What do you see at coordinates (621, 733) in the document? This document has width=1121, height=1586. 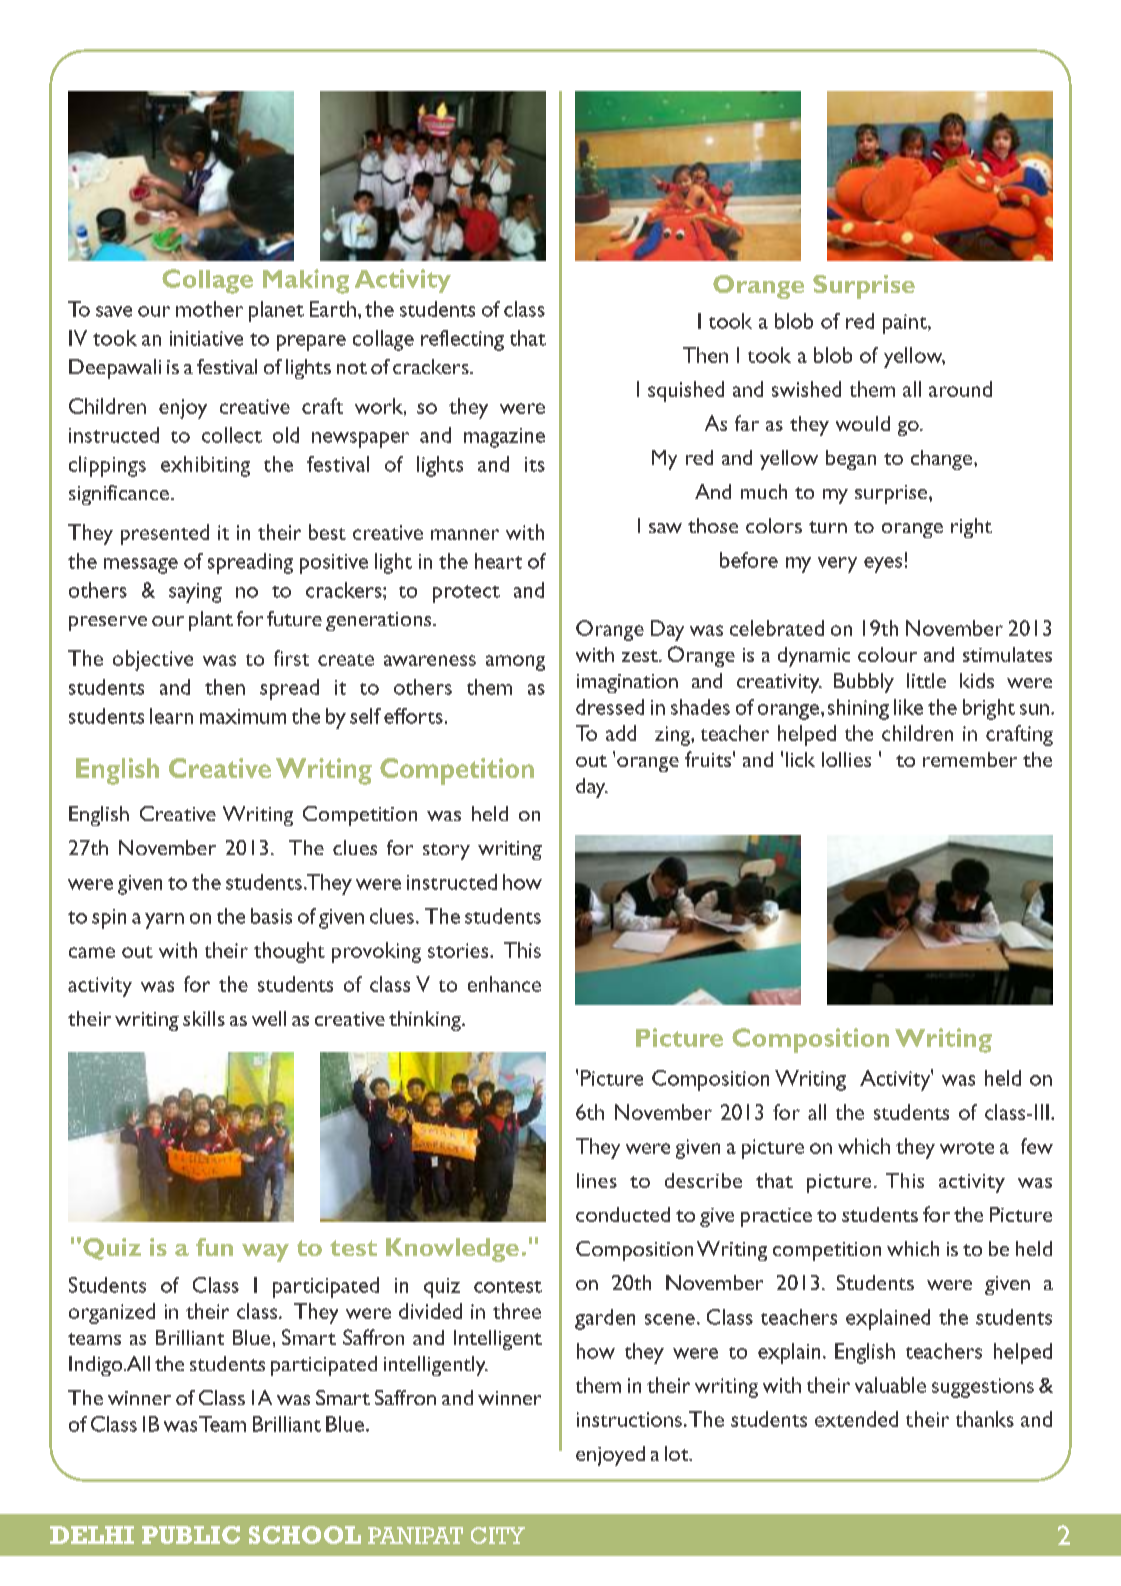 I see `add` at bounding box center [621, 733].
